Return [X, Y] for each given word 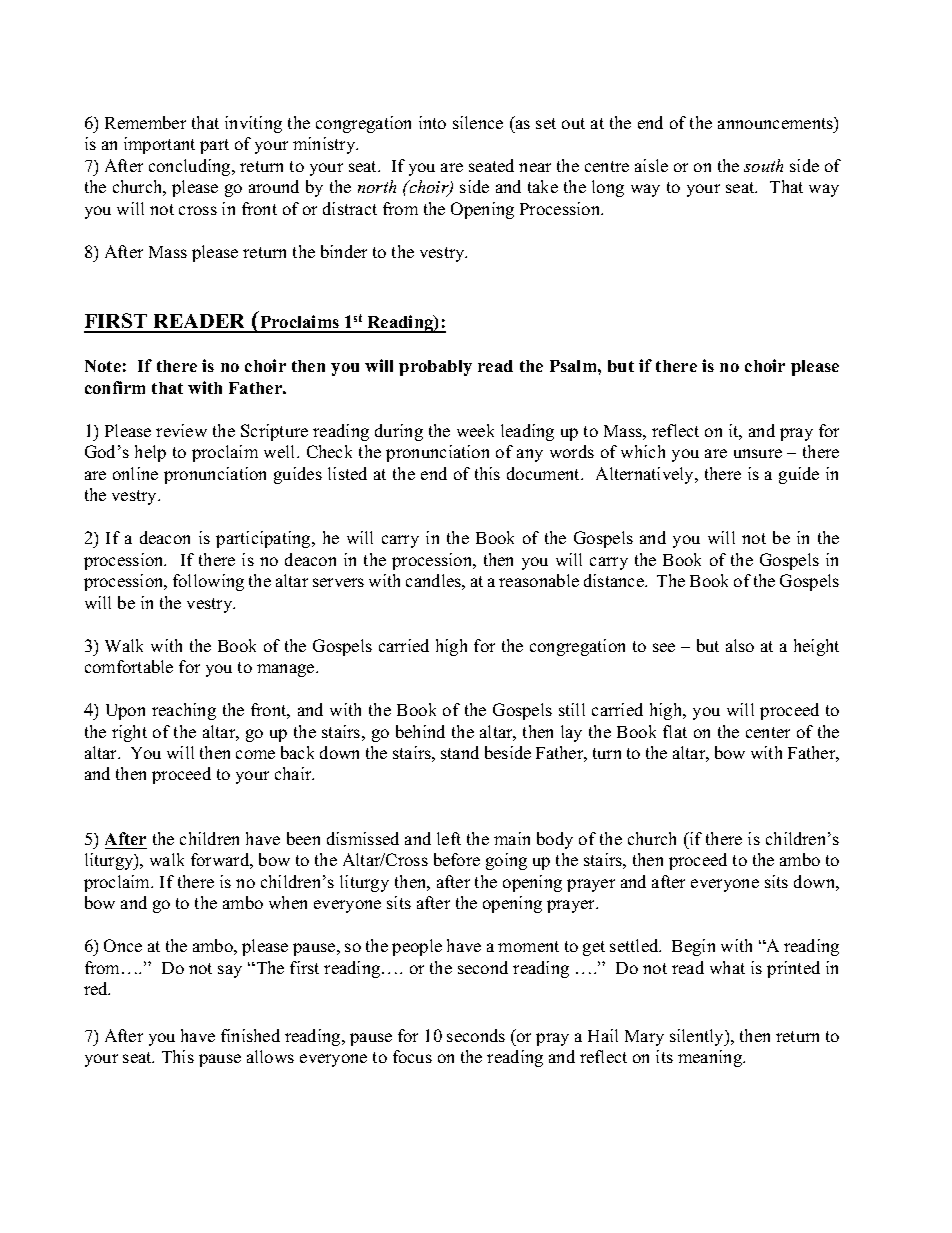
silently [698, 1037]
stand [460, 752]
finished [250, 1035]
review [181, 430]
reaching [184, 711]
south [763, 165]
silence [478, 122]
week [475, 430]
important [159, 145]
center [768, 732]
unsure [758, 453]
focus [412, 1056]
